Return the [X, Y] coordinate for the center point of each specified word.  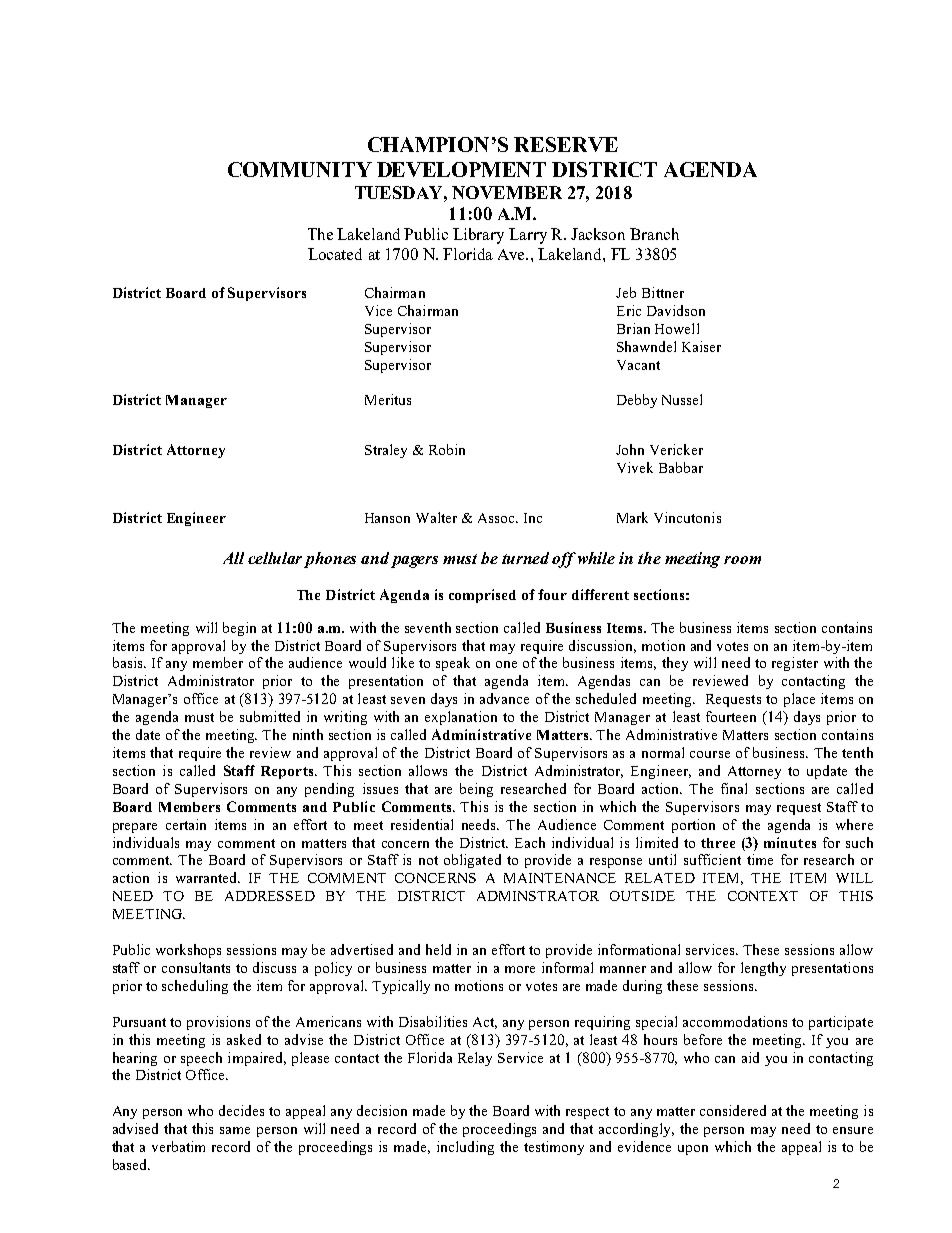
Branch [654, 234]
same [235, 1130]
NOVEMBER [507, 192]
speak [453, 664]
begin [239, 629]
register [795, 664]
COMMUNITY [300, 169]
